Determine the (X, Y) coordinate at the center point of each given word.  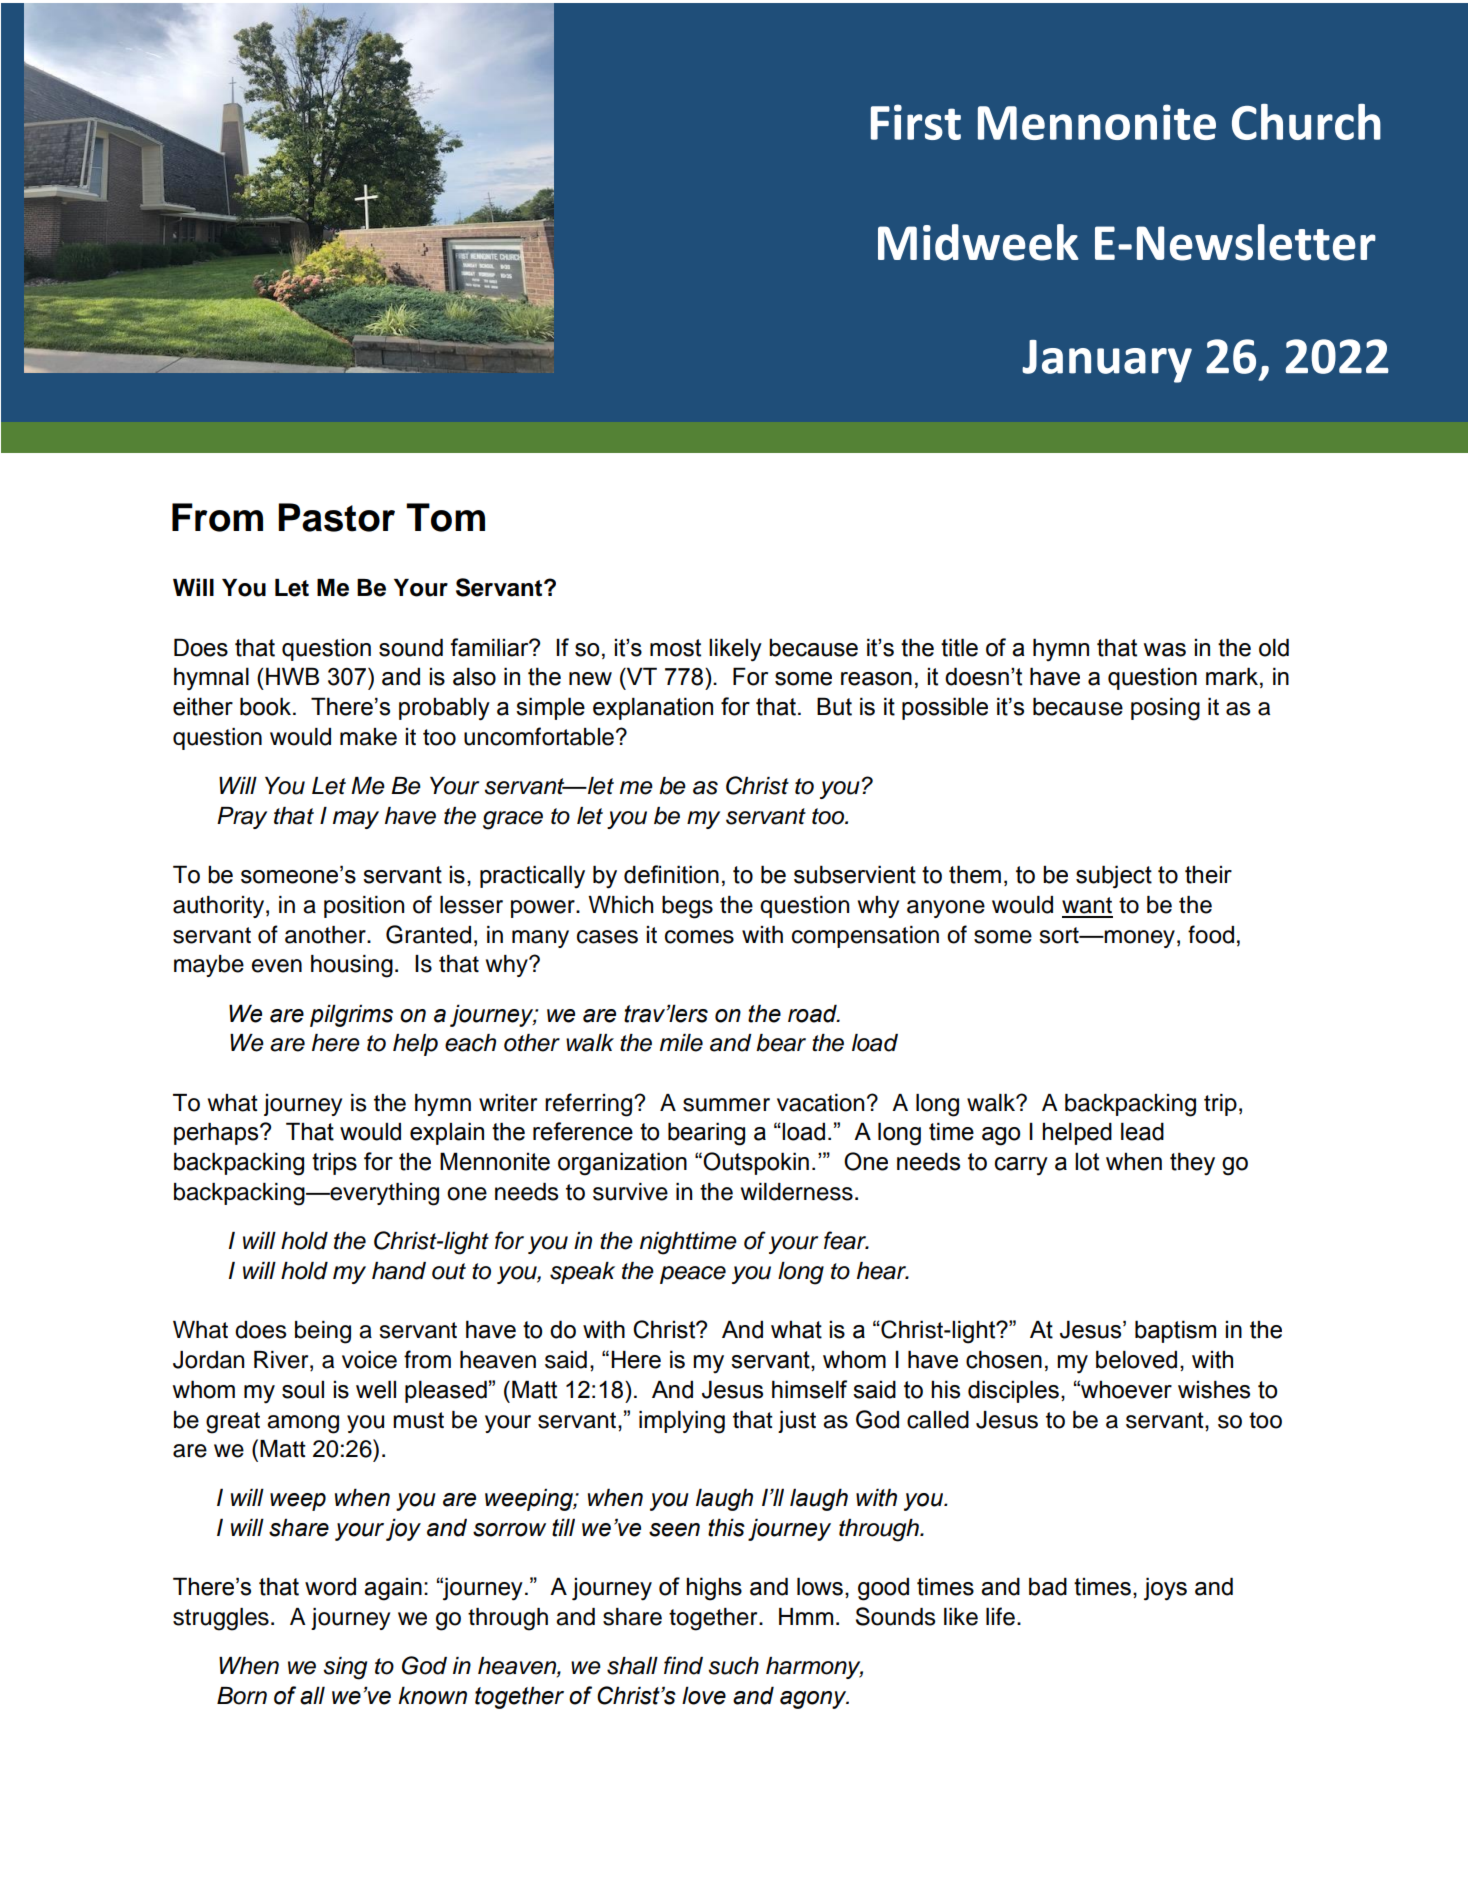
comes (699, 937)
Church (1306, 122)
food (1211, 934)
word (330, 1586)
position (364, 907)
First (916, 122)
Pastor (336, 517)
